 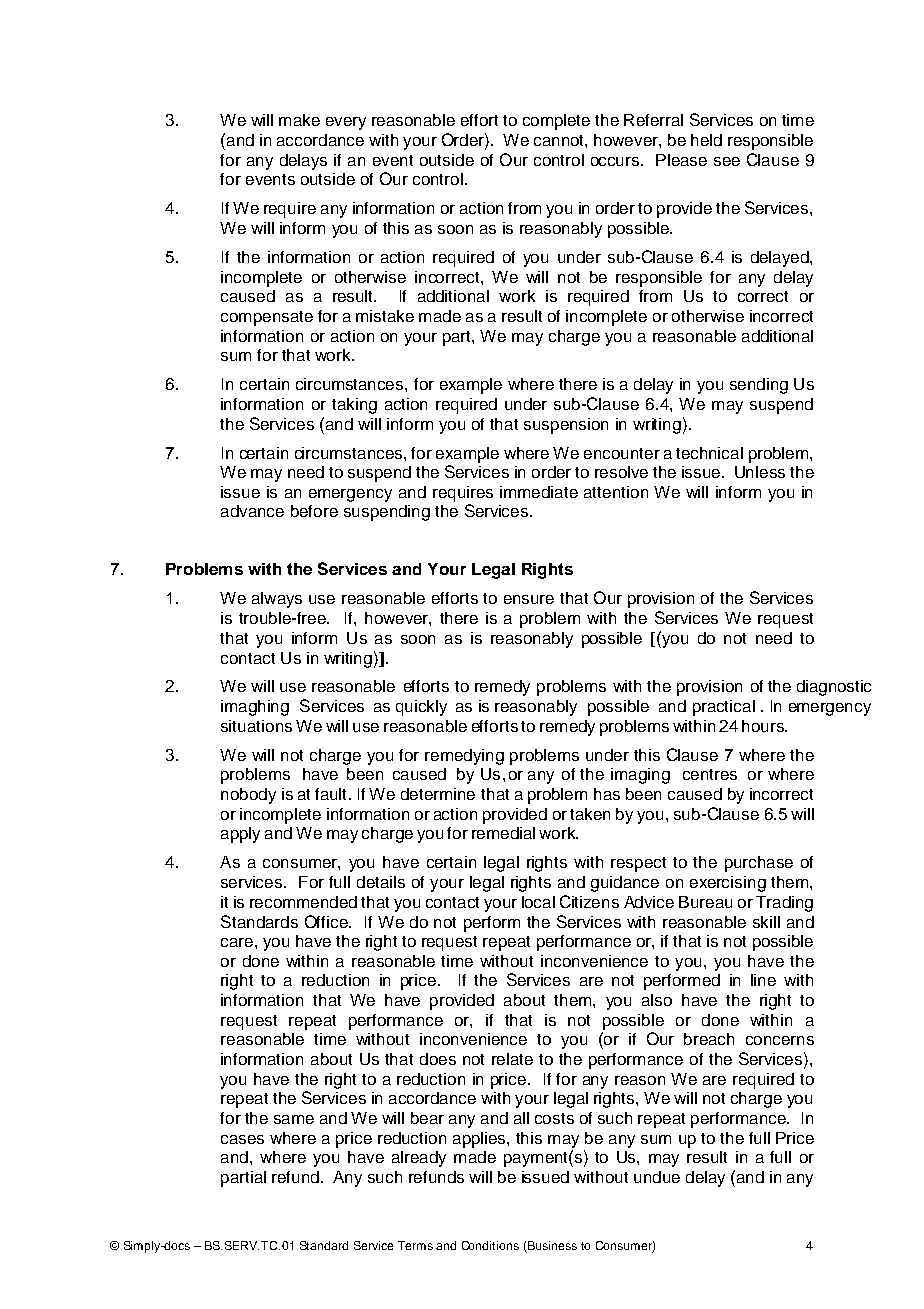 What do you see at coordinates (256, 726) in the screenshot?
I see `situations` at bounding box center [256, 726].
